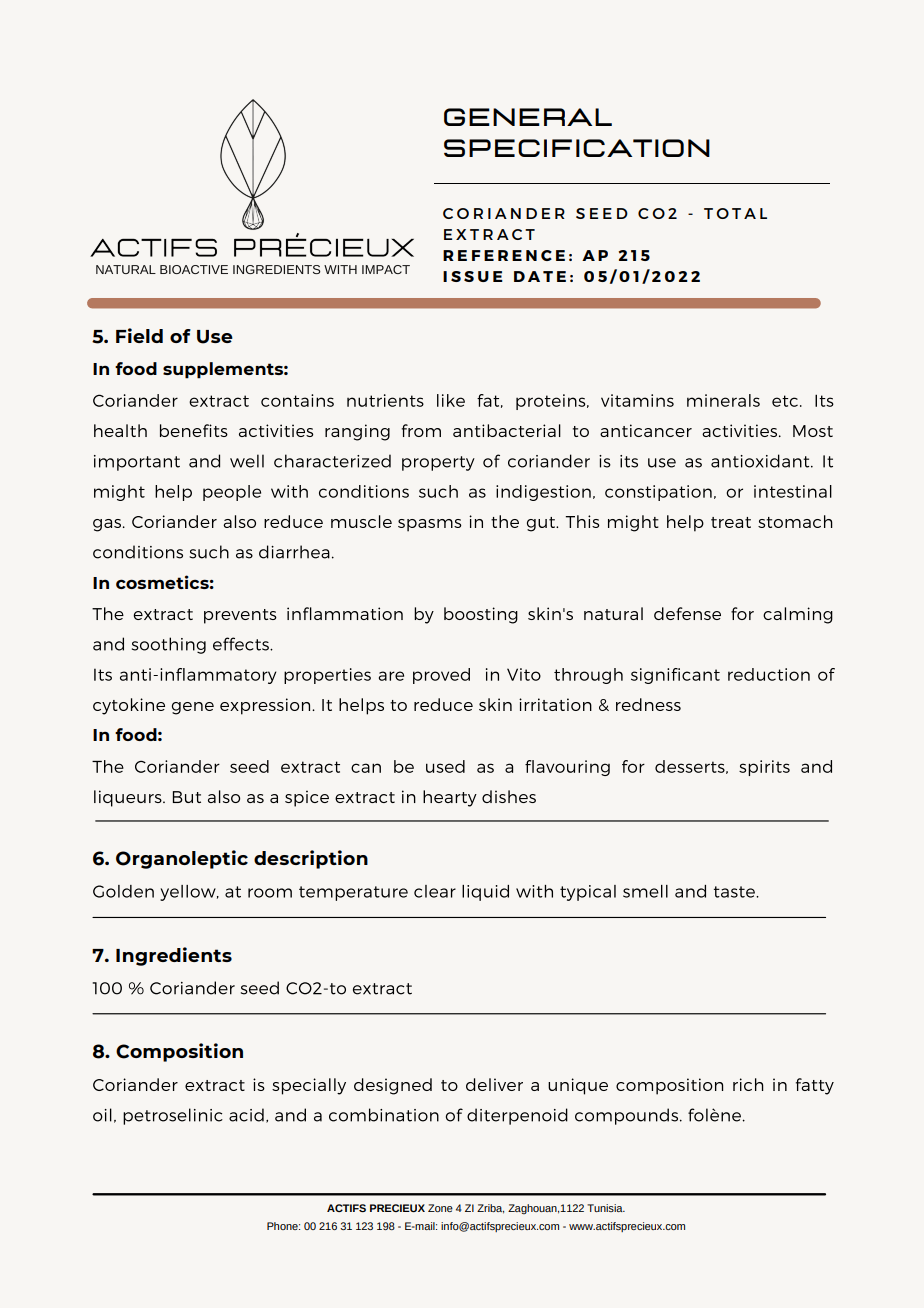 The image size is (924, 1308). What do you see at coordinates (769, 674) in the document?
I see `reduction` at bounding box center [769, 674].
